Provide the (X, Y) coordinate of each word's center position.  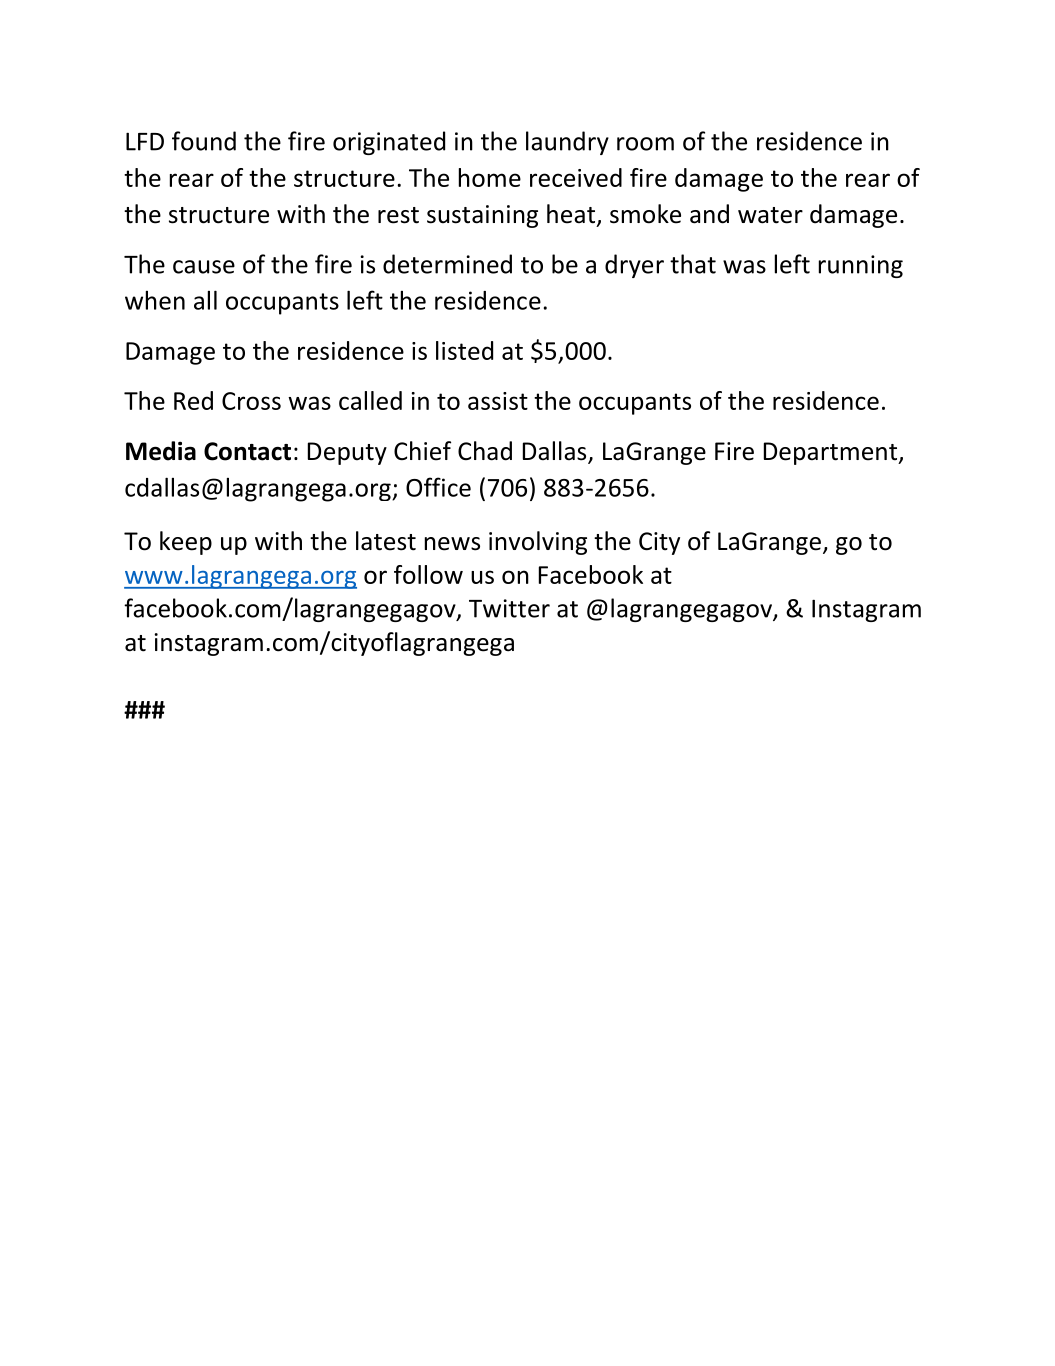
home (490, 177)
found (204, 141)
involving (538, 543)
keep (186, 543)
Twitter (509, 608)
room (645, 144)
